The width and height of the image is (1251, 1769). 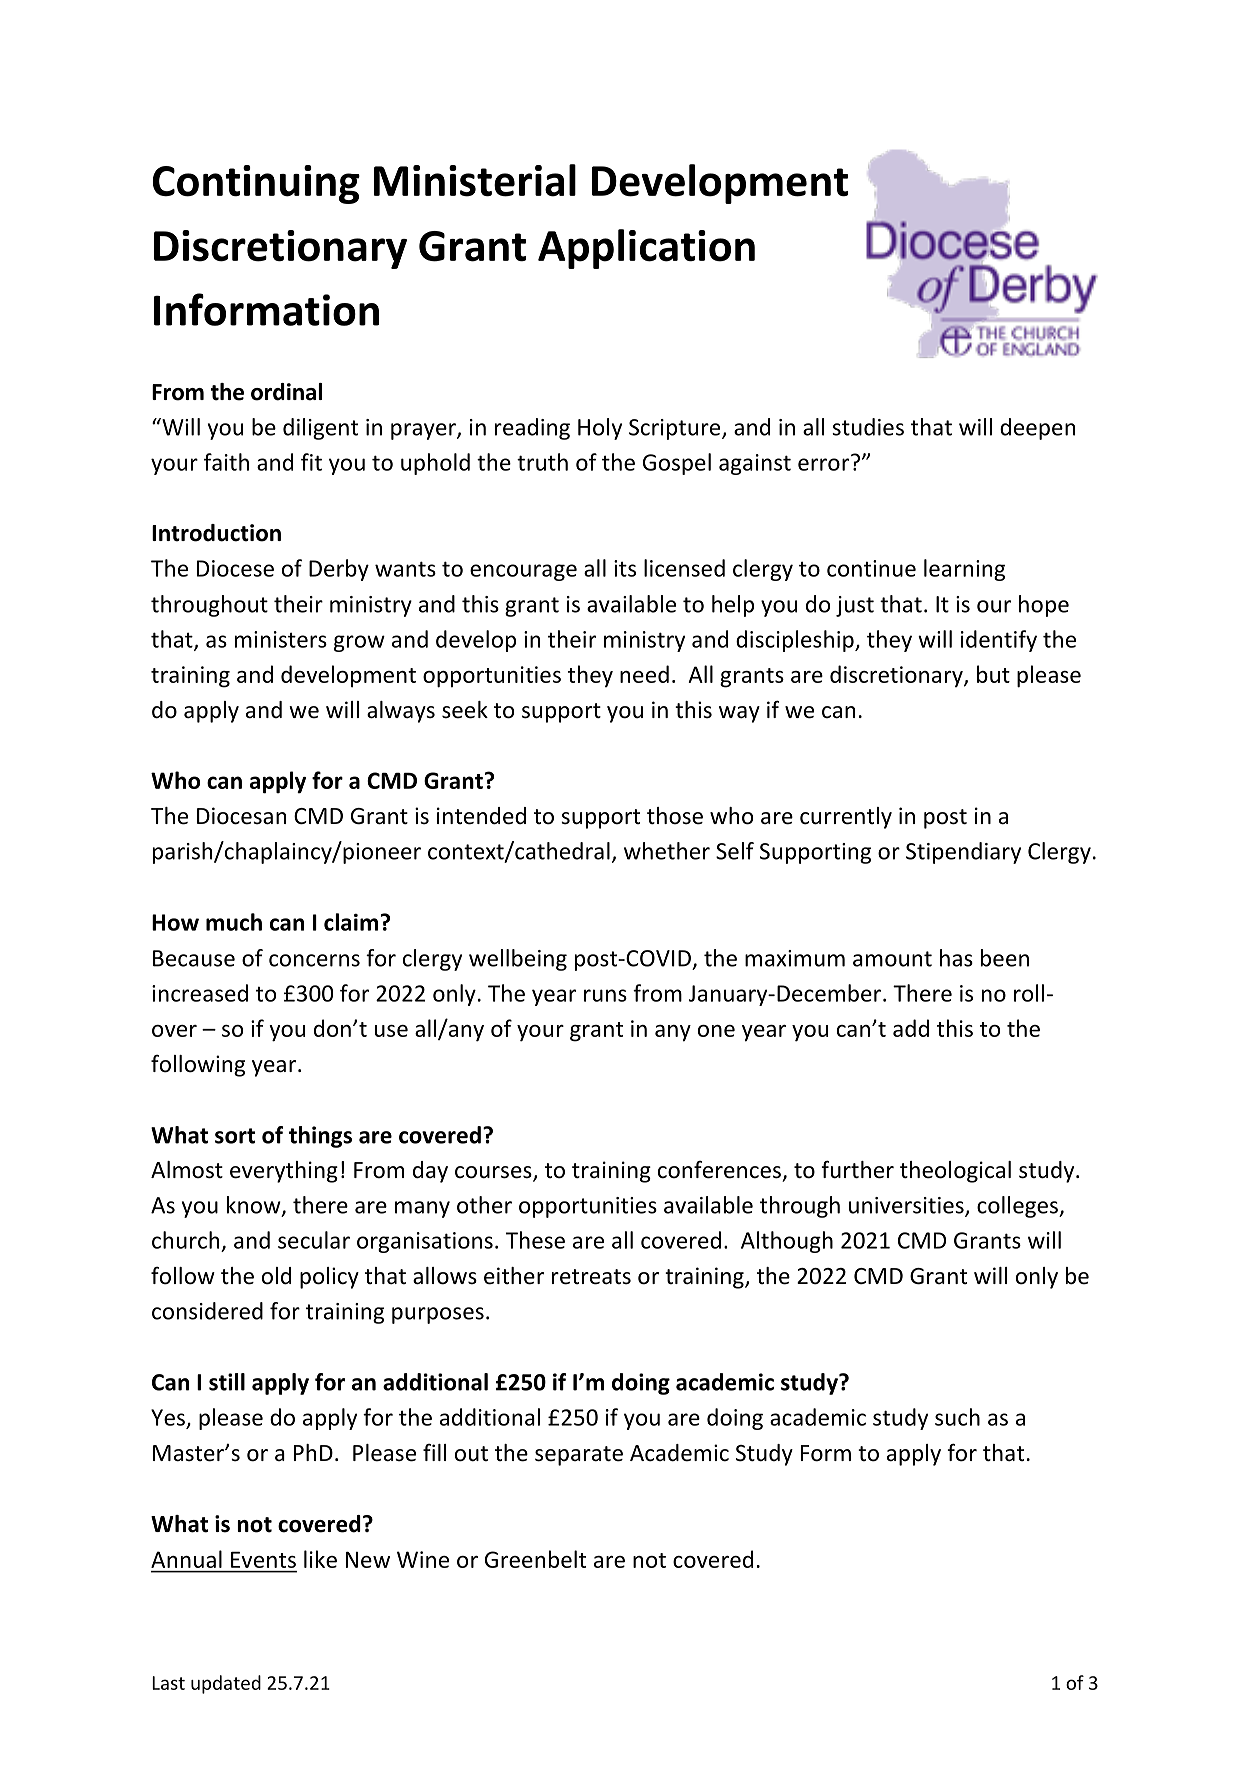 What do you see at coordinates (226, 1684) in the image?
I see `updated` at bounding box center [226, 1684].
